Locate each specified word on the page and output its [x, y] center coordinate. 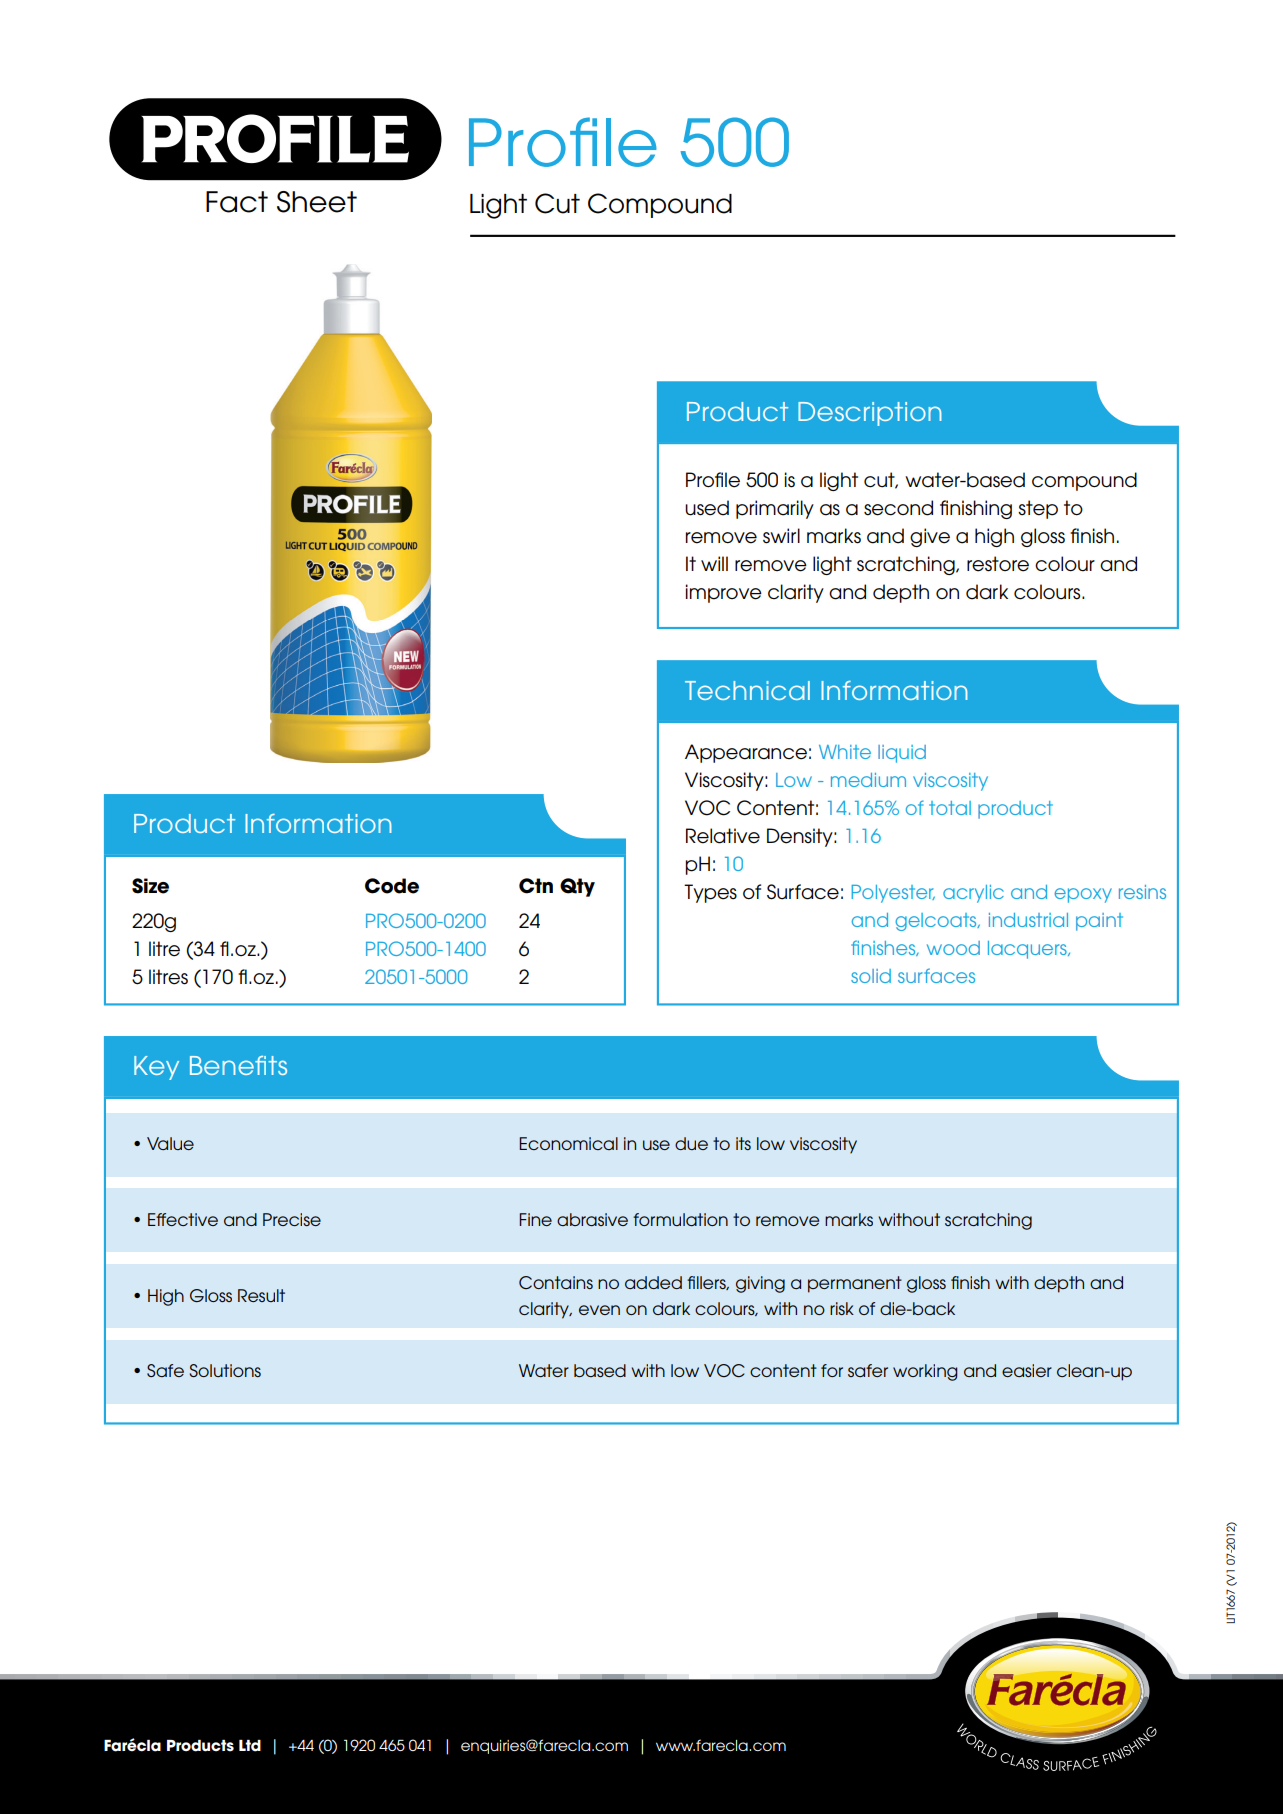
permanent [855, 1284]
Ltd [250, 1746]
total [950, 808]
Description [870, 414]
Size [150, 886]
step [1038, 509]
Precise [292, 1219]
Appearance [746, 753]
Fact [237, 202]
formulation [680, 1219]
